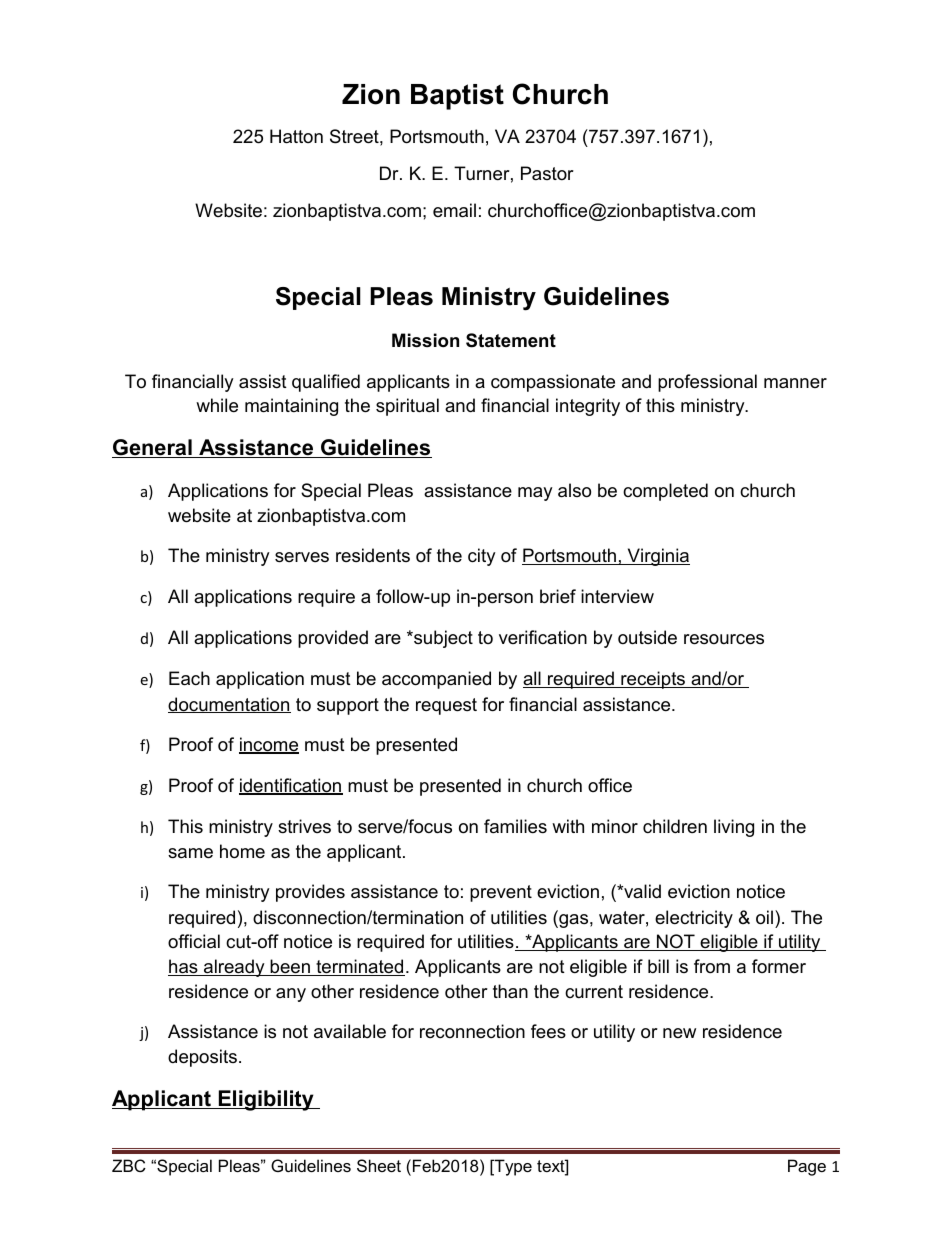 This screenshot has width=952, height=1233. What do you see at coordinates (734, 828) in the screenshot?
I see `living` at bounding box center [734, 828].
